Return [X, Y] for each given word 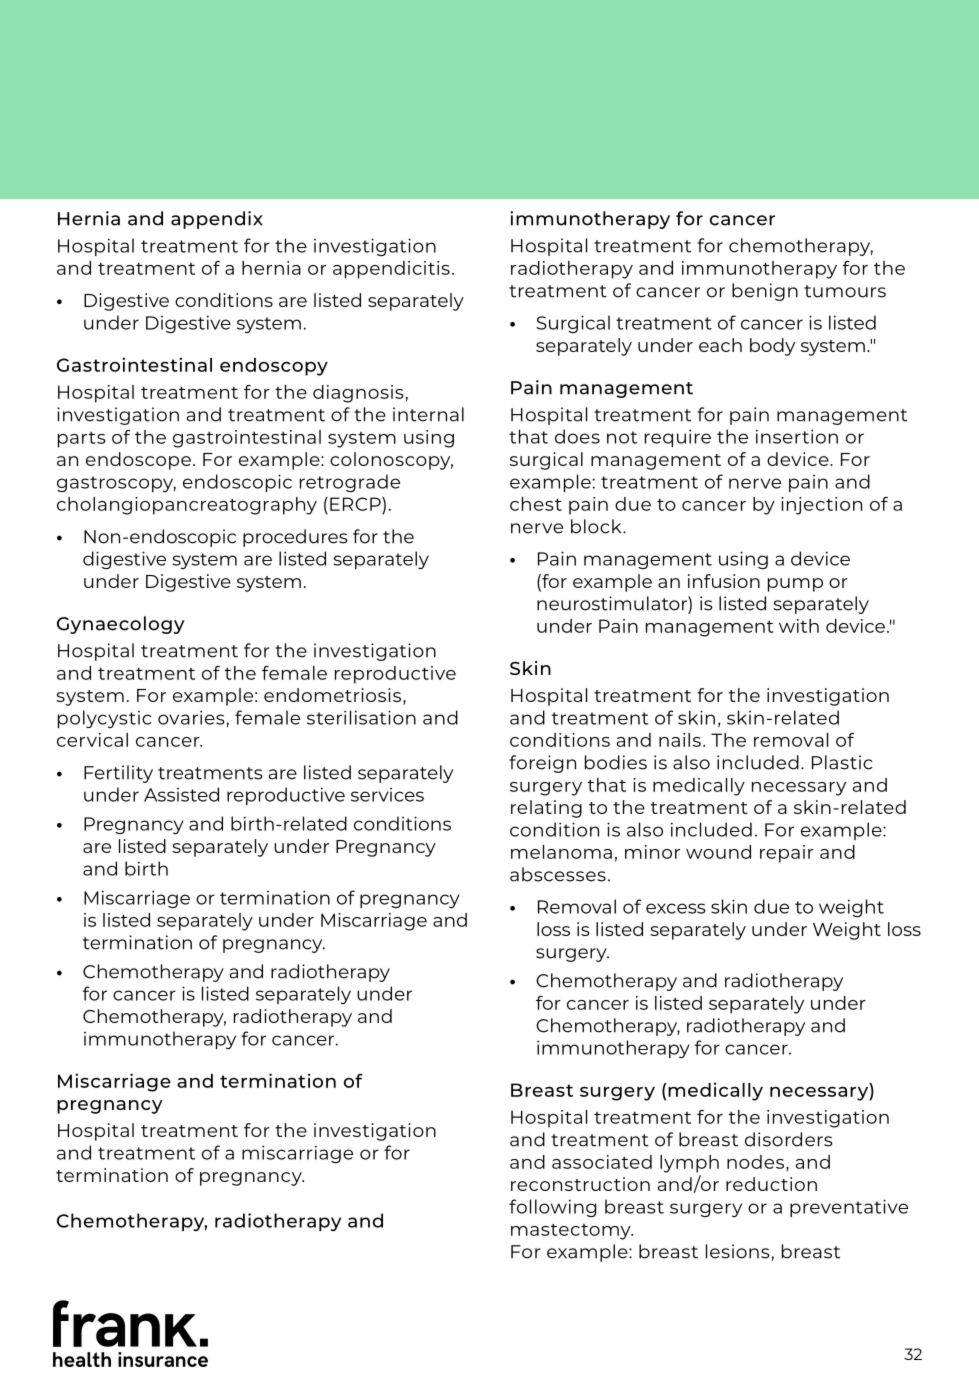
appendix [217, 220]
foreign [542, 764]
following [552, 1208]
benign [765, 292]
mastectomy [572, 1232]
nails [680, 740]
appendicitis [391, 270]
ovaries [191, 717]
